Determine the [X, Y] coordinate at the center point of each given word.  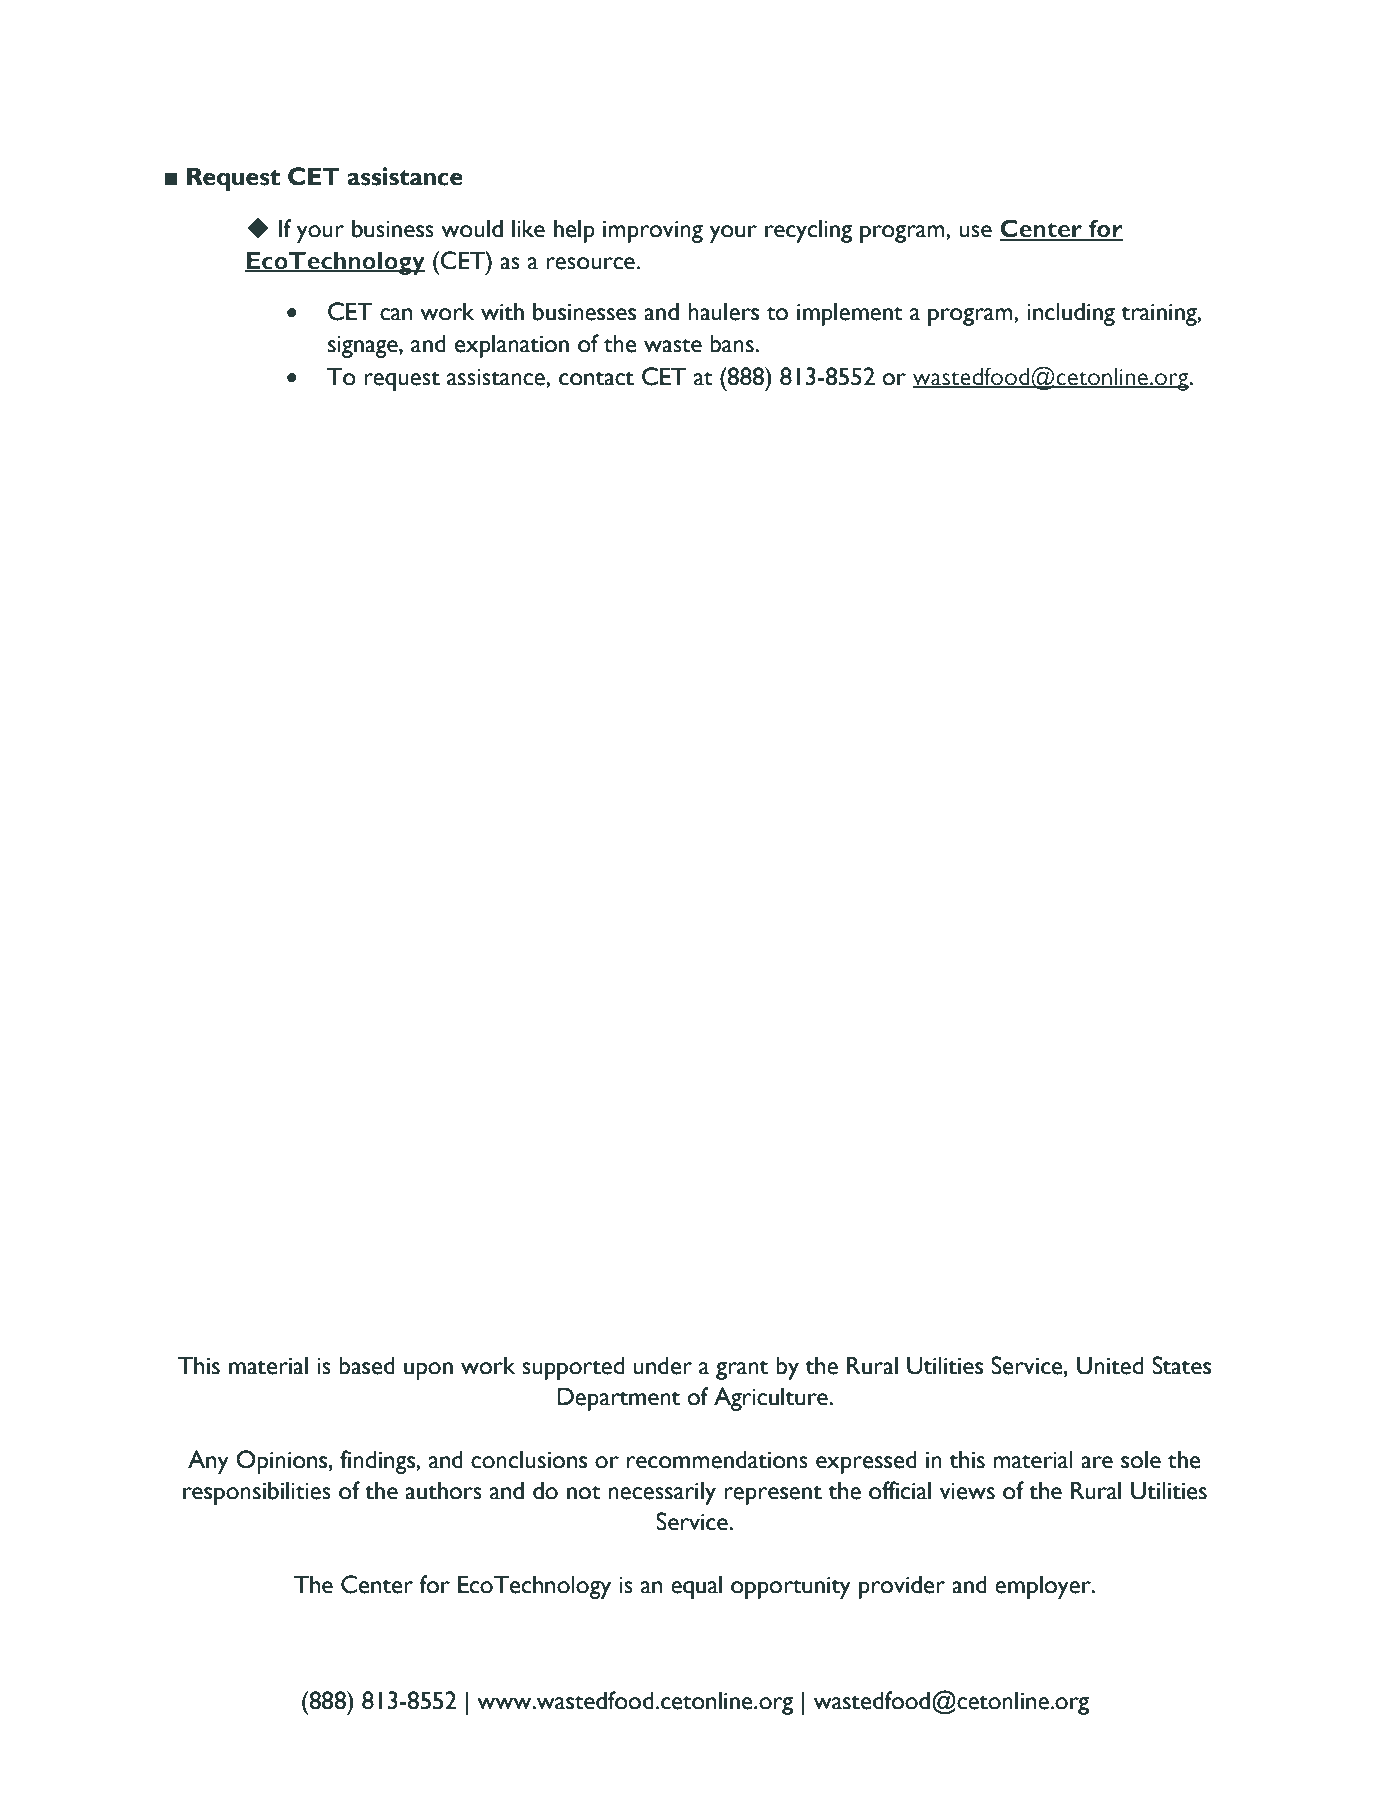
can [396, 314]
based [367, 1365]
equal [696, 1587]
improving [653, 232]
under [662, 1365]
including [1071, 314]
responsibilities [257, 1493]
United [1110, 1365]
